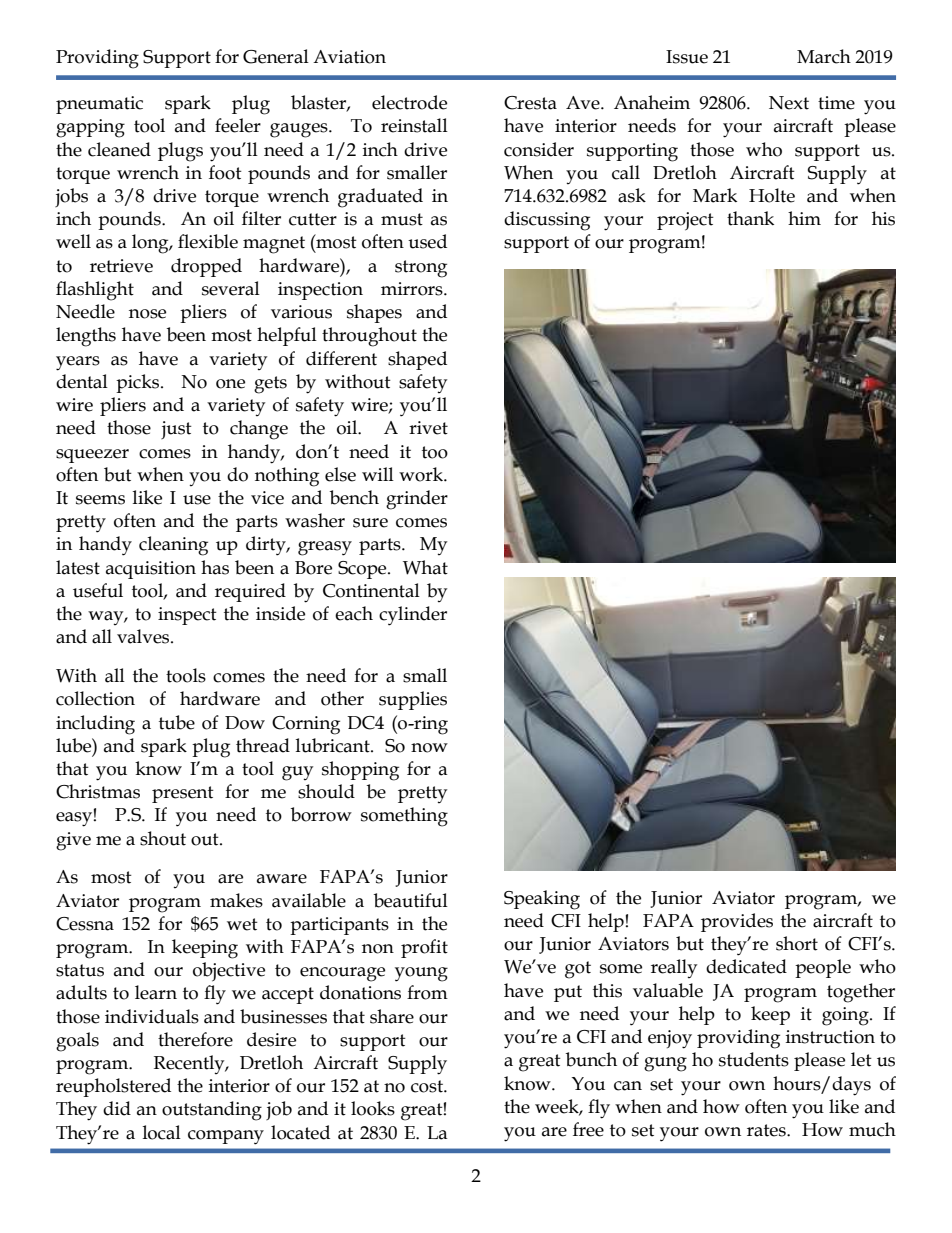 The width and height of the screenshot is (952, 1233). What do you see at coordinates (99, 105) in the screenshot?
I see `pneumatic` at bounding box center [99, 105].
